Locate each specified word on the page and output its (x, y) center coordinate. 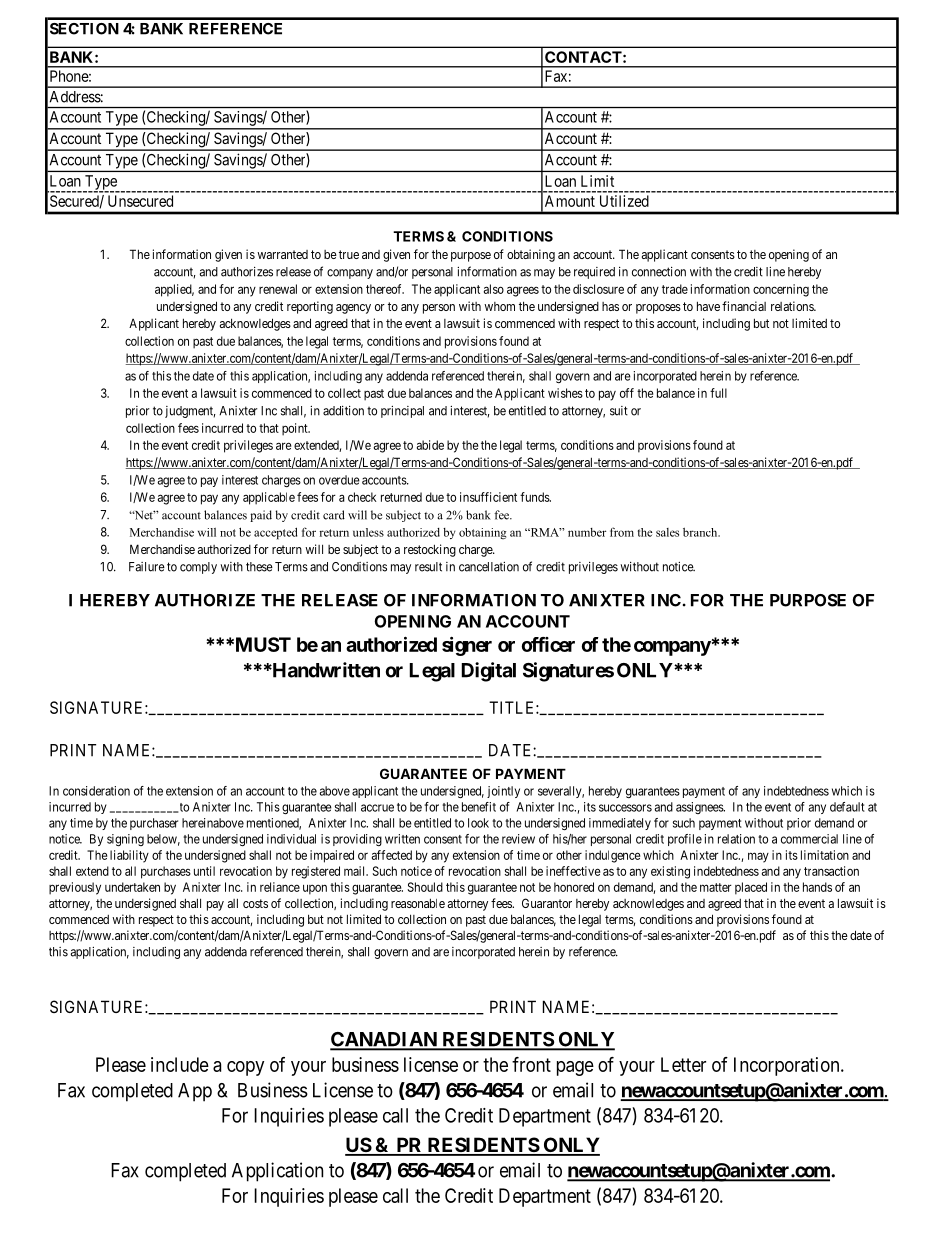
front (531, 1064)
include (180, 1064)
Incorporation (788, 1066)
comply (198, 568)
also (494, 289)
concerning (781, 290)
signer (467, 646)
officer (548, 644)
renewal (278, 289)
